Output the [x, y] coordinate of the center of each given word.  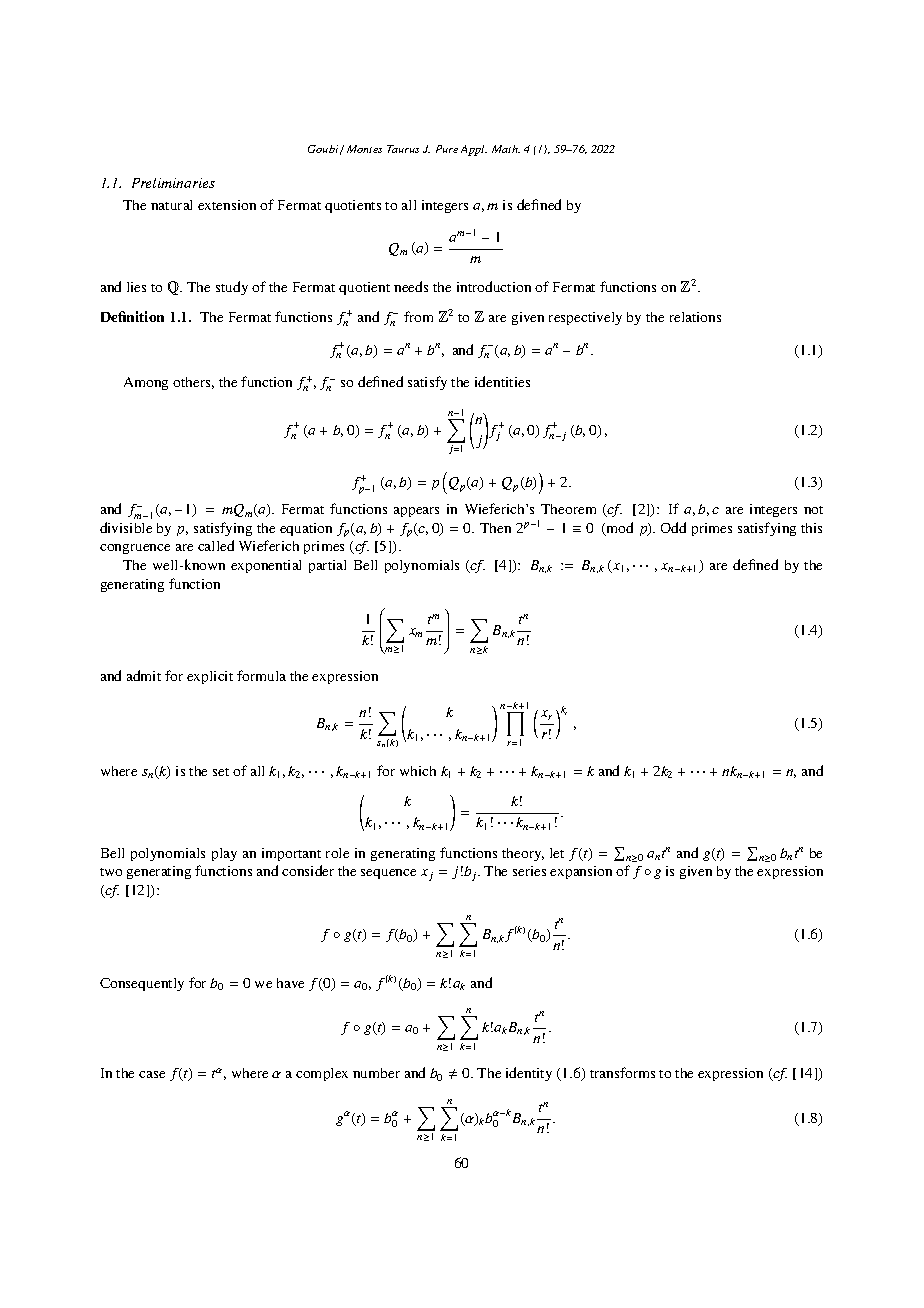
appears [416, 512]
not [813, 510]
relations [695, 317]
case [152, 1074]
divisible [126, 527]
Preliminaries [173, 183]
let [557, 853]
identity [529, 1074]
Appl [474, 150]
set [221, 772]
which [418, 771]
